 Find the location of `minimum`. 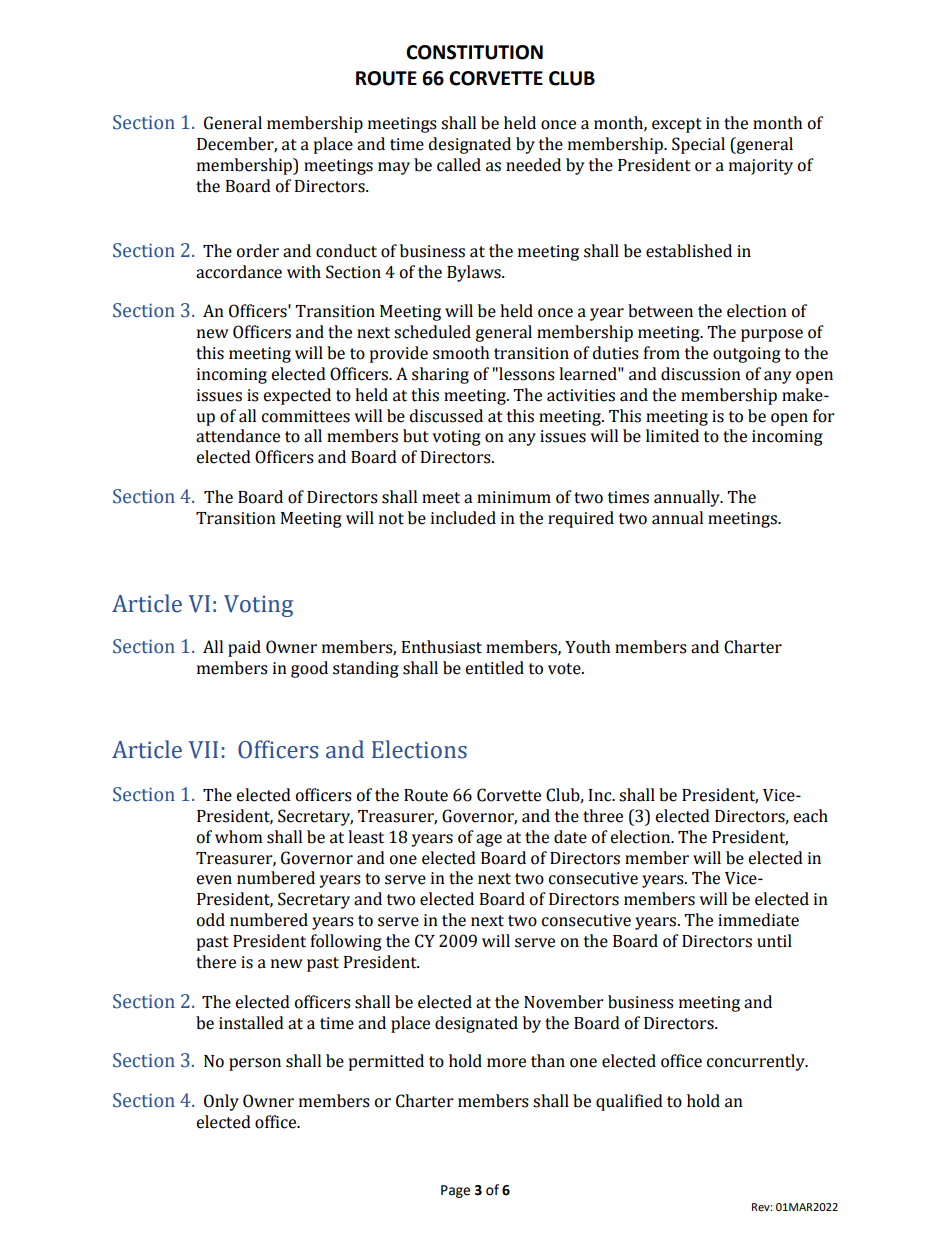

minimum is located at coordinates (514, 497).
